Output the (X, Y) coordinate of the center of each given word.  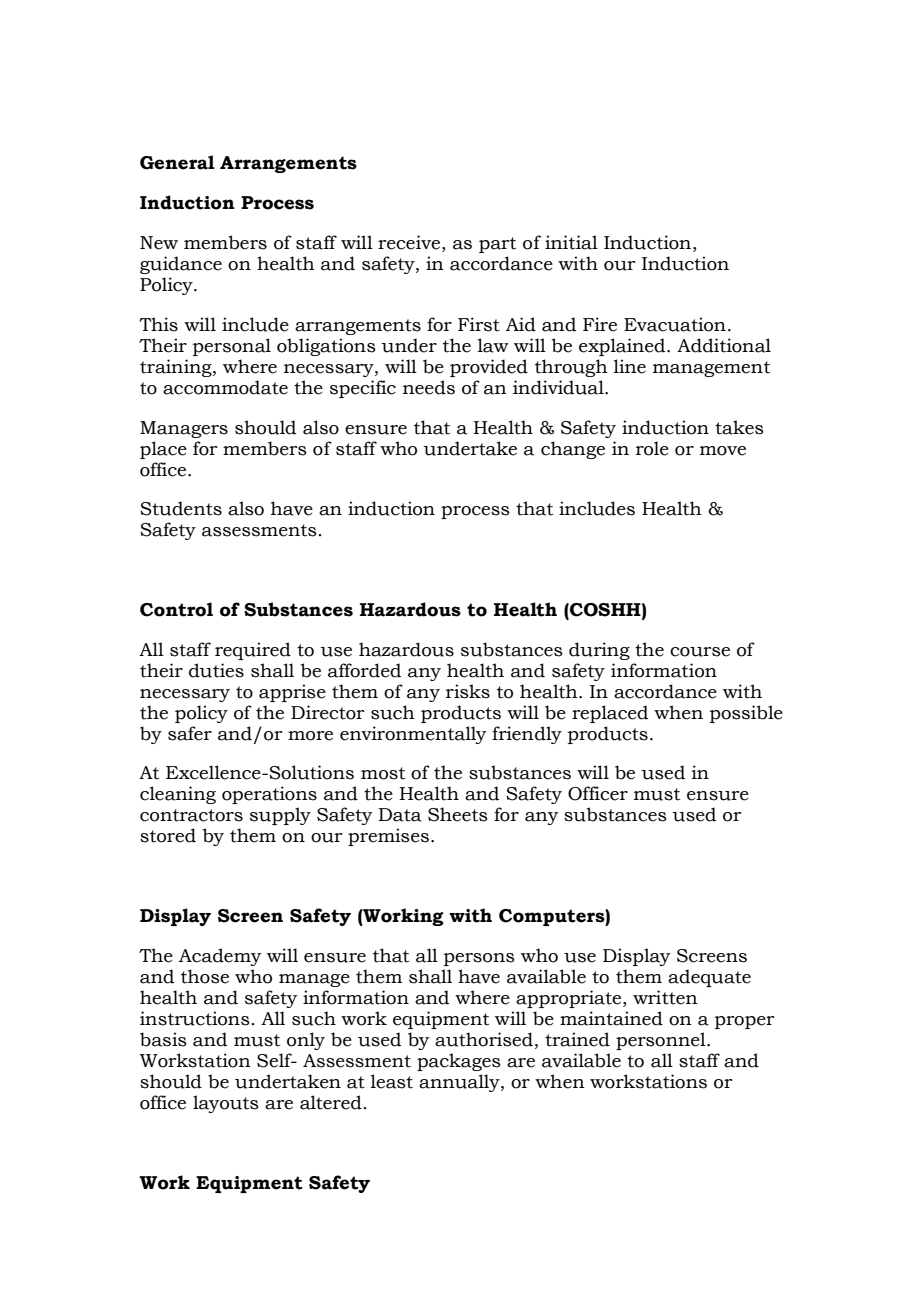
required (253, 651)
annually (460, 1083)
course (700, 652)
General (177, 162)
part (497, 245)
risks (468, 691)
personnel (662, 1041)
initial (571, 242)
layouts (226, 1104)
